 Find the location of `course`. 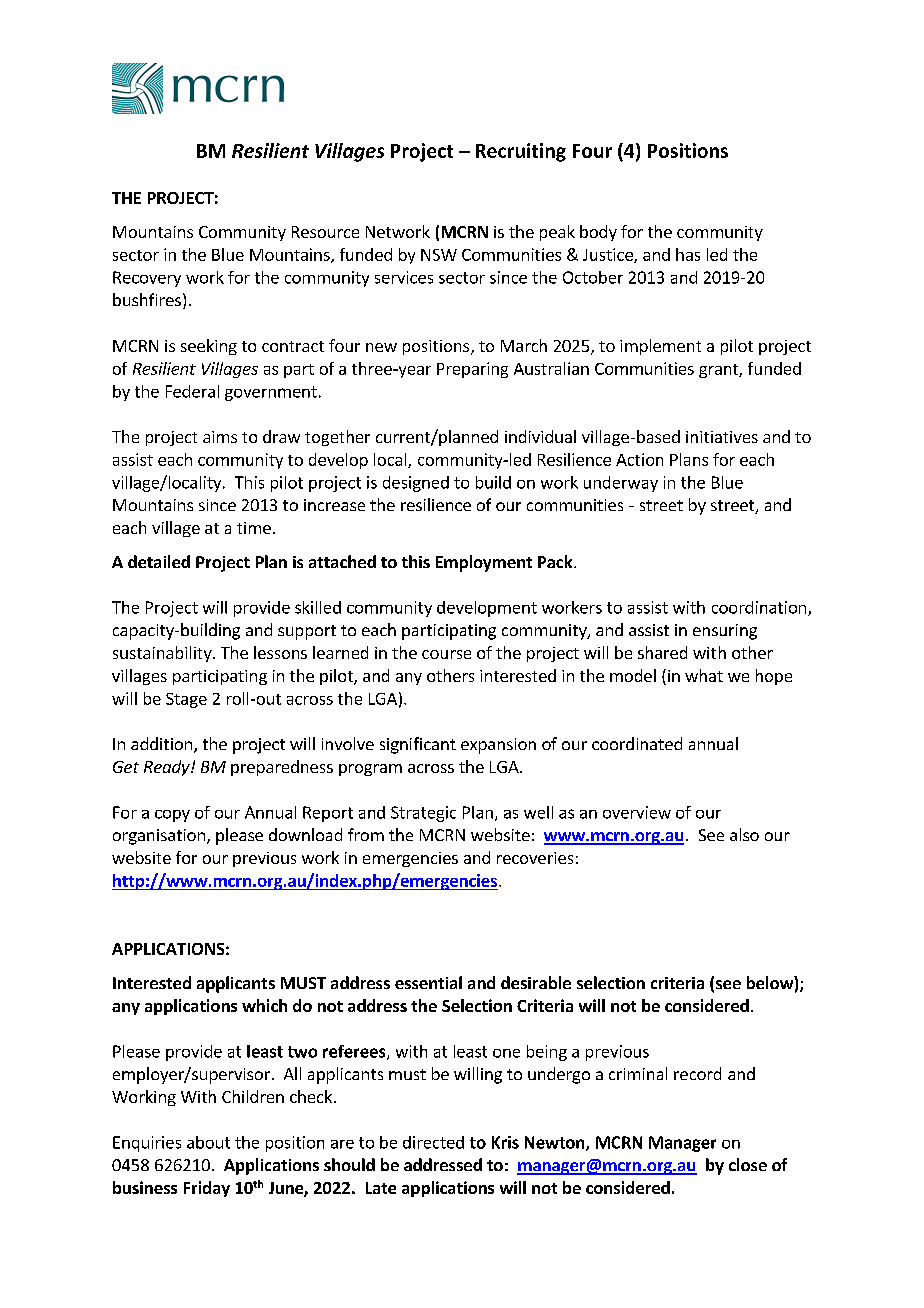

course is located at coordinates (446, 654).
